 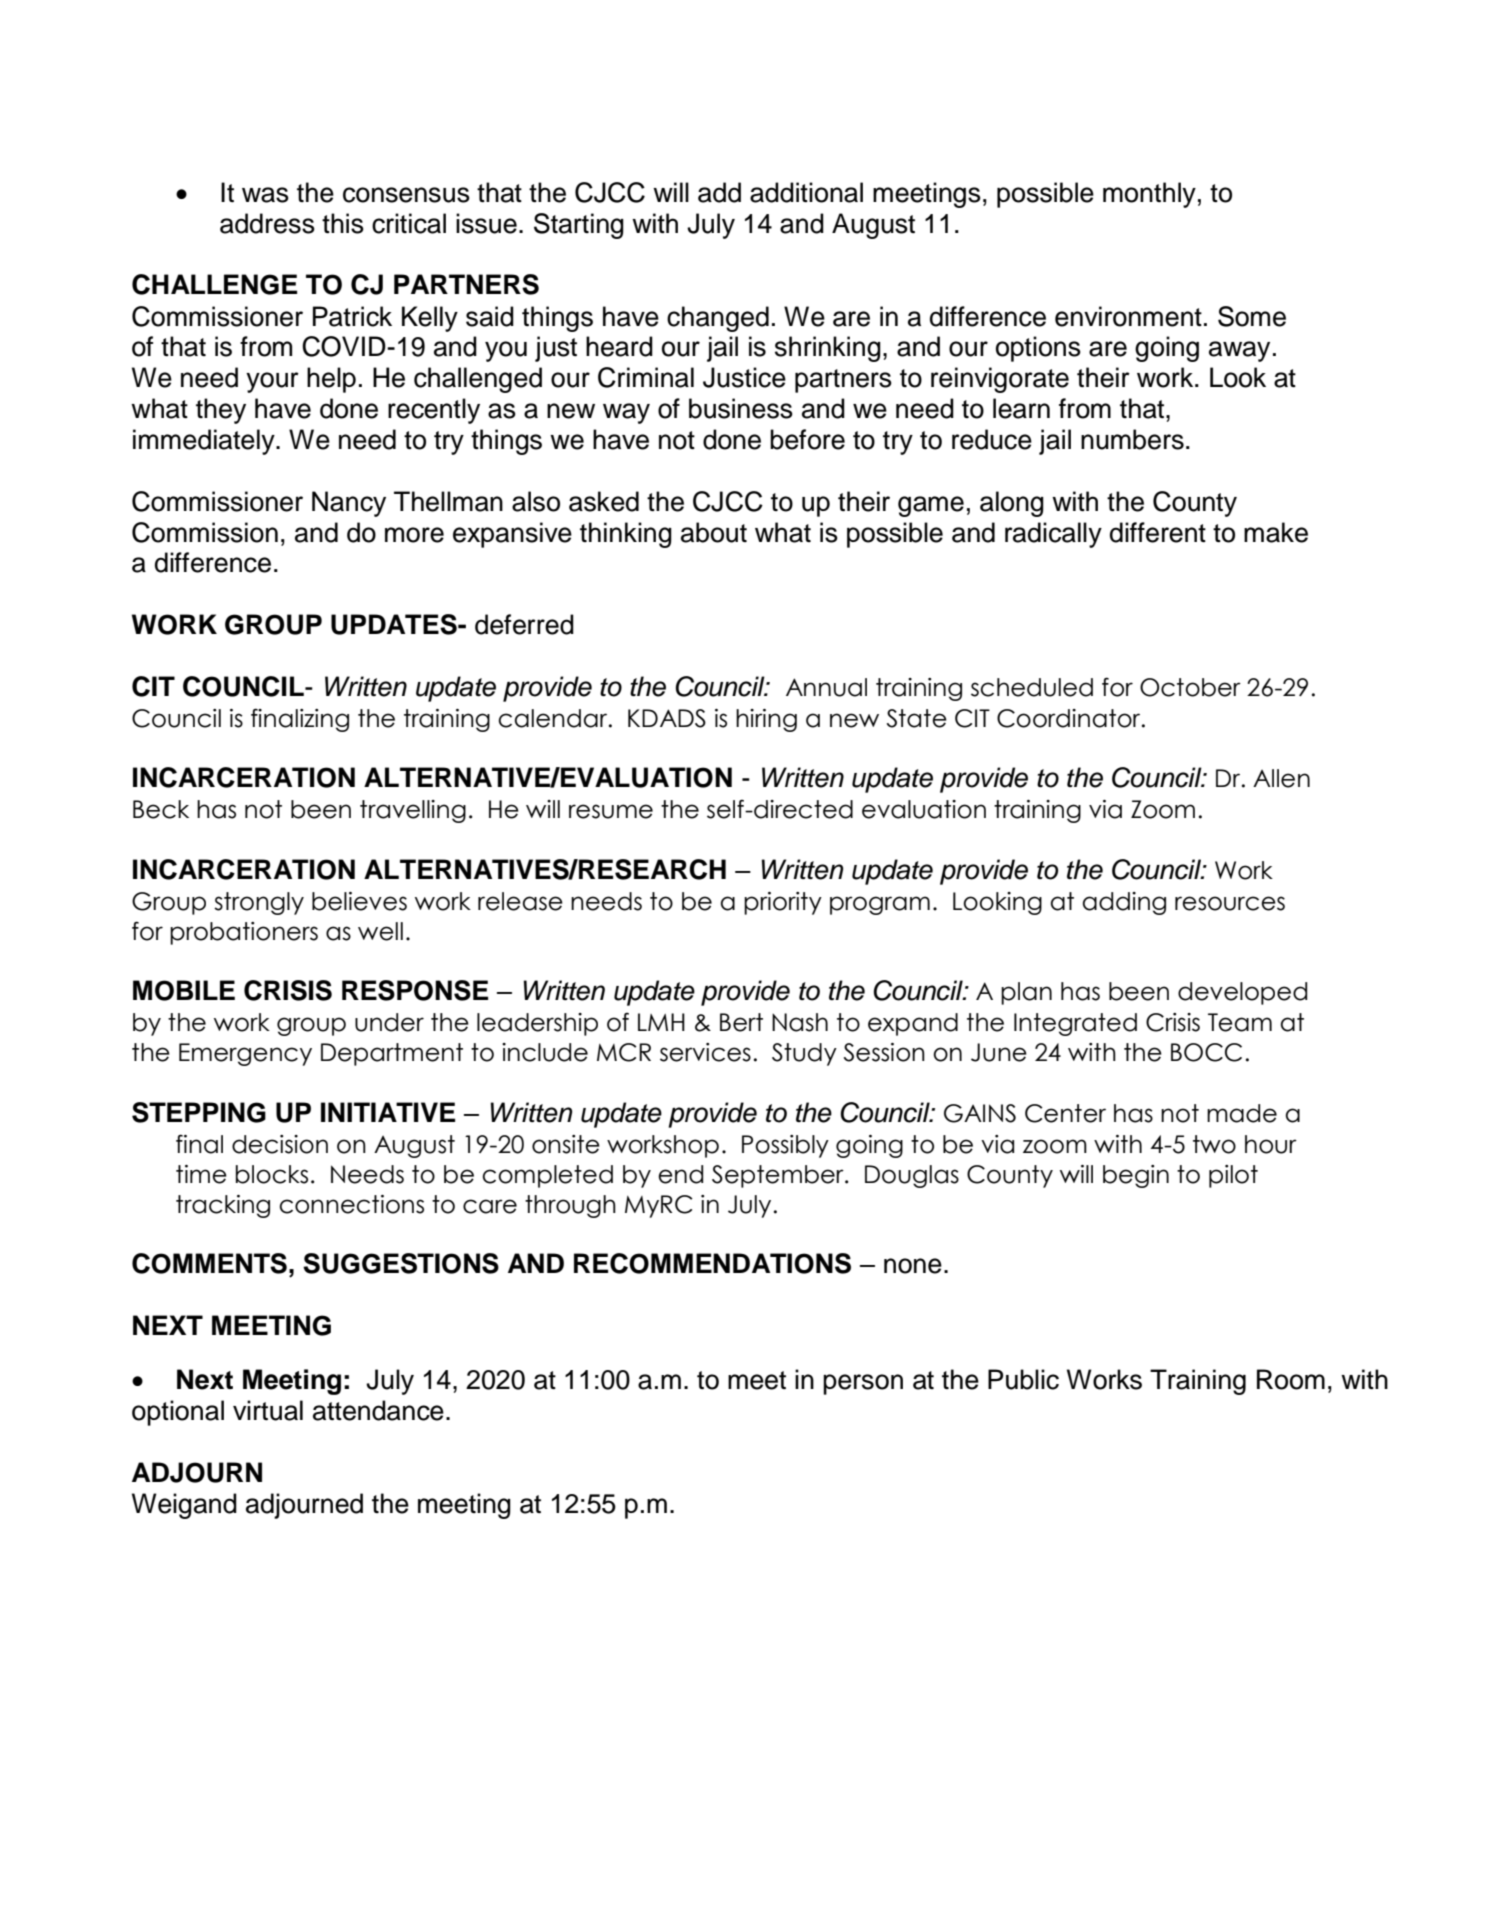 I want to click on monthly, so click(x=1149, y=195).
